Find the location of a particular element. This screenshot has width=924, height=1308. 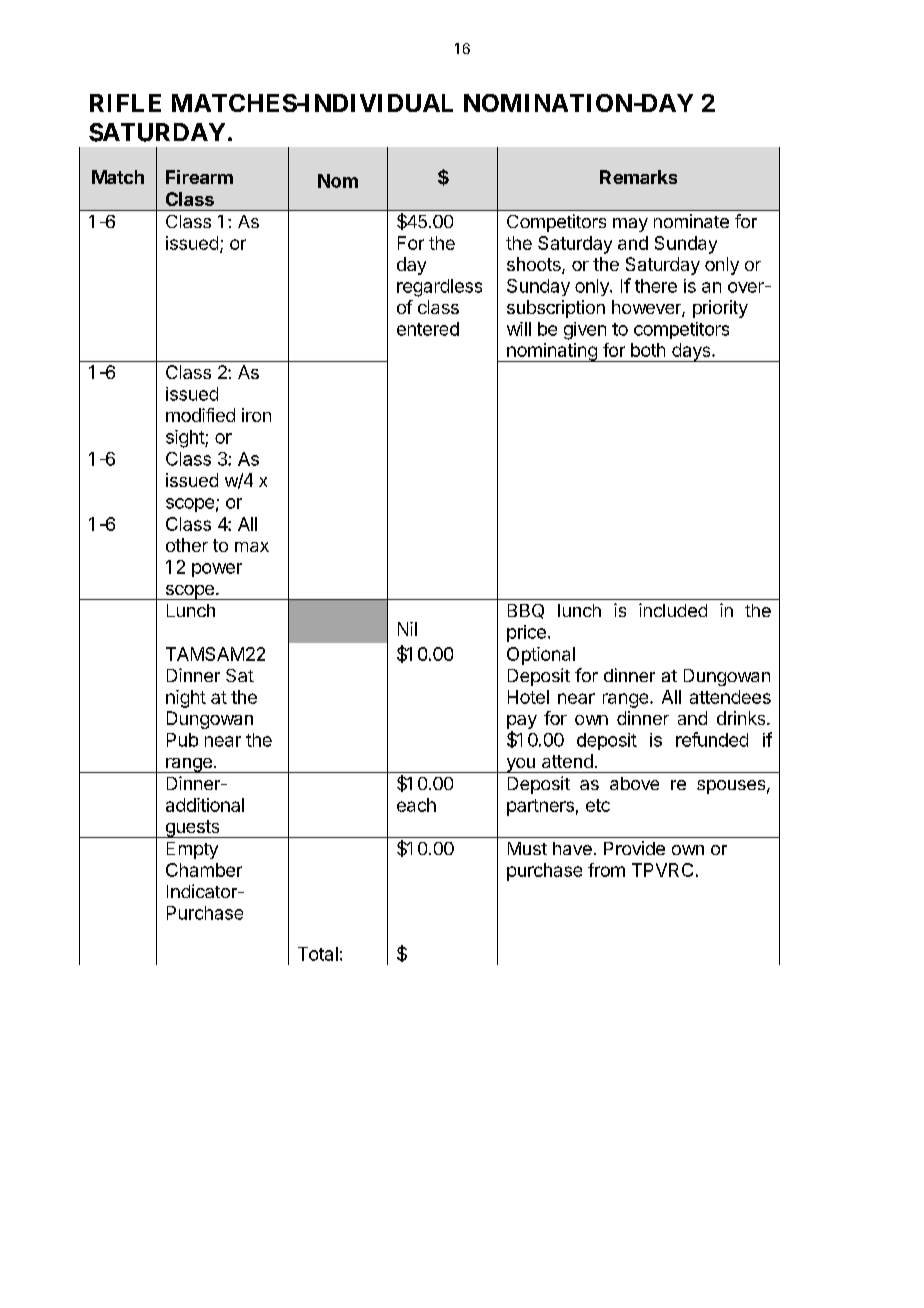

Chamber is located at coordinates (204, 870).
